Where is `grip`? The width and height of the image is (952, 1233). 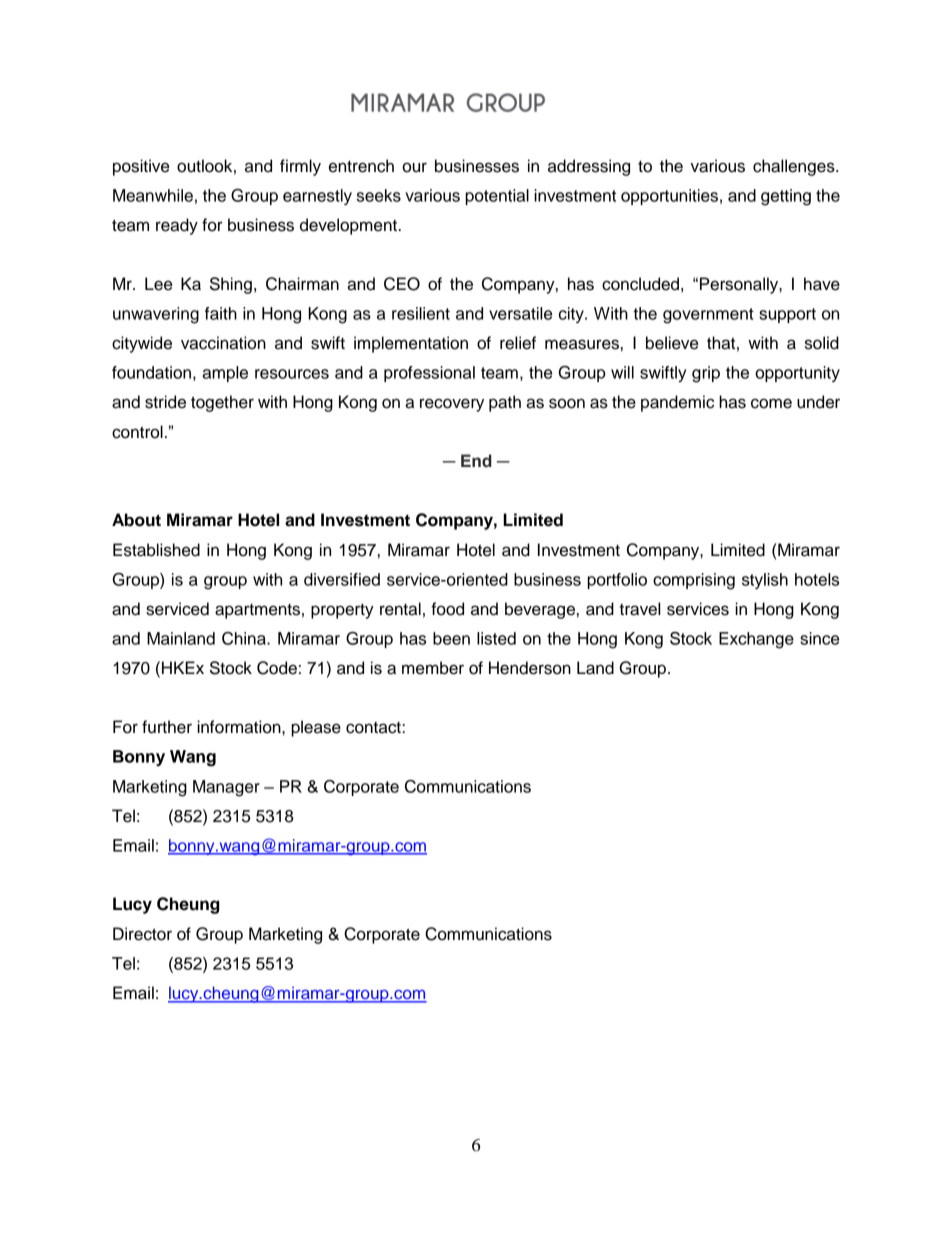
grip is located at coordinates (706, 374).
